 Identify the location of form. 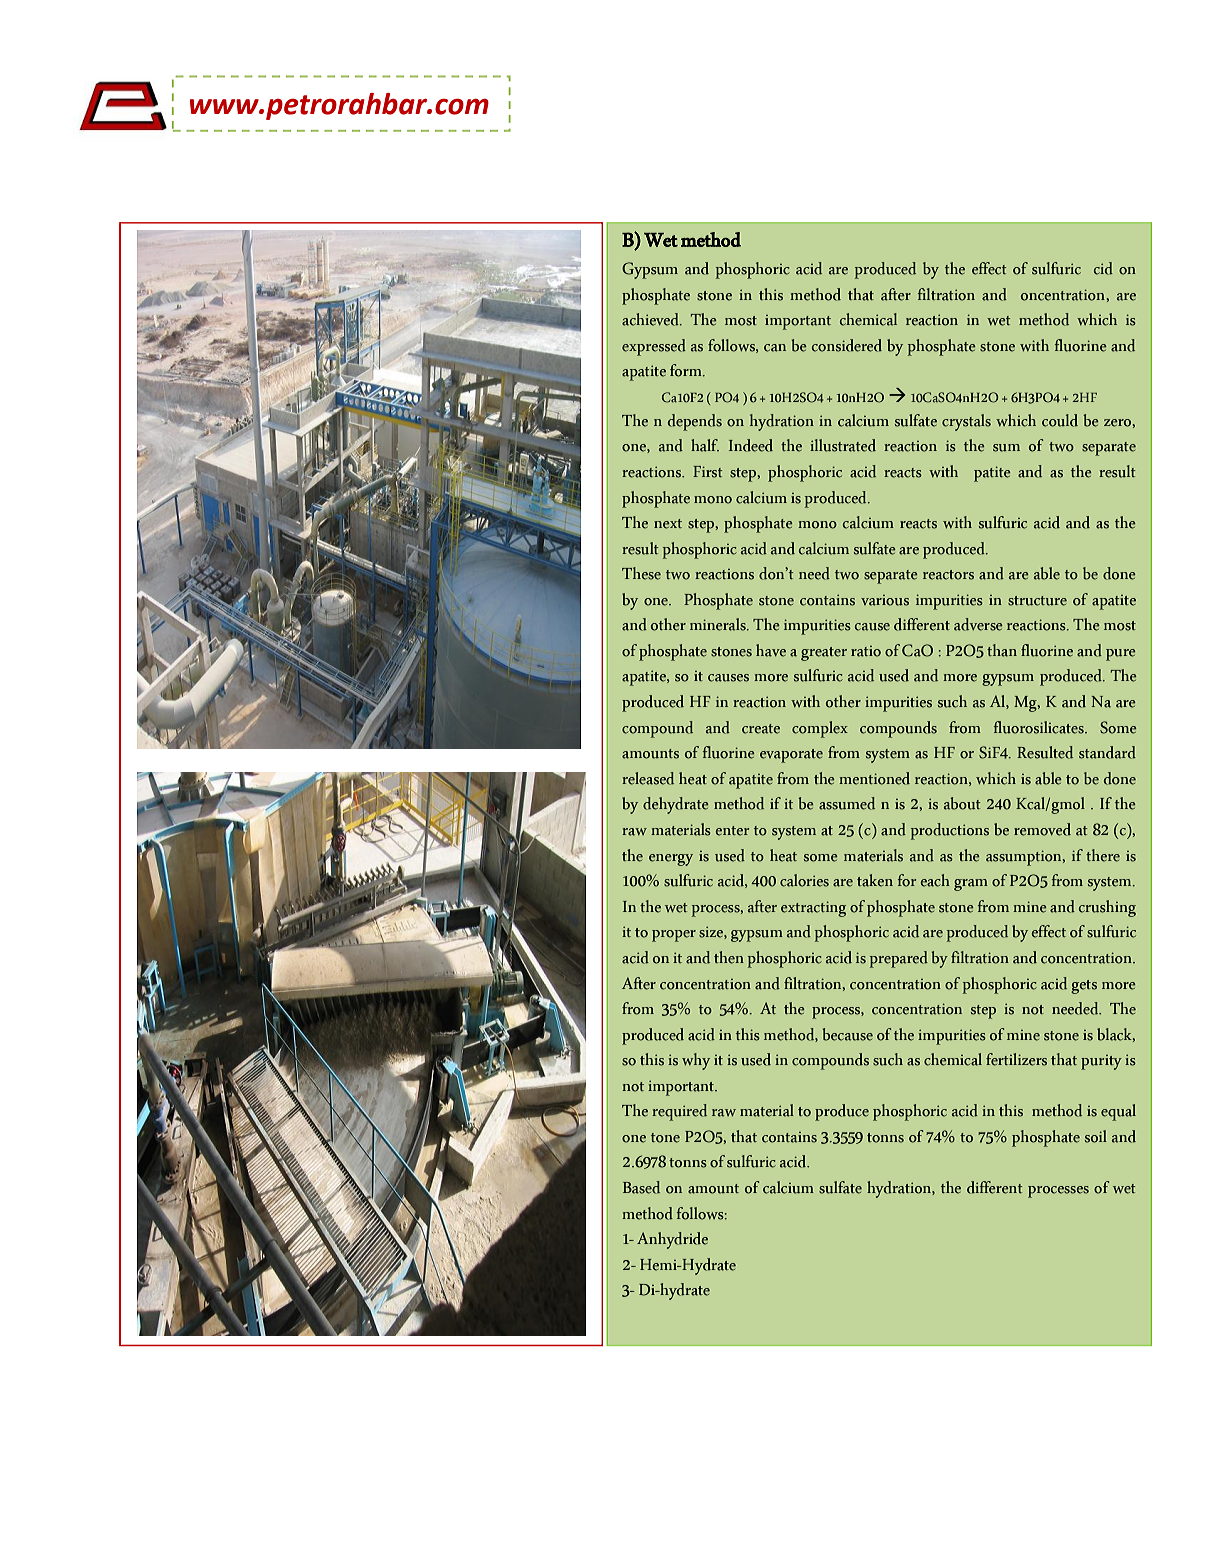
(687, 370).
